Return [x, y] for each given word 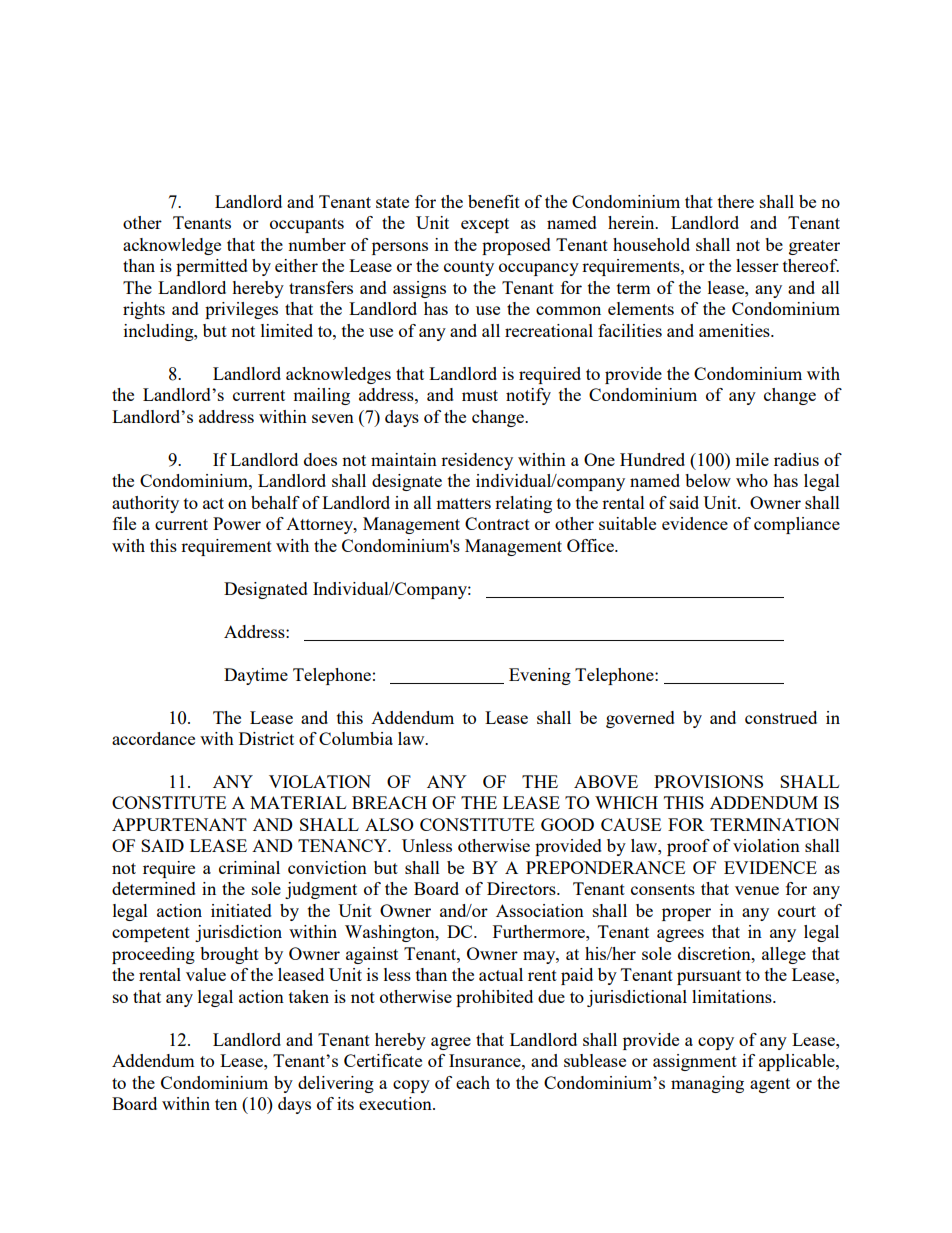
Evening [540, 676]
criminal [249, 867]
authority [145, 504]
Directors [522, 888]
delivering [336, 1084]
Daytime [256, 676]
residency [477, 461]
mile [752, 459]
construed [781, 717]
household [651, 244]
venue [757, 890]
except [485, 225]
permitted [212, 267]
